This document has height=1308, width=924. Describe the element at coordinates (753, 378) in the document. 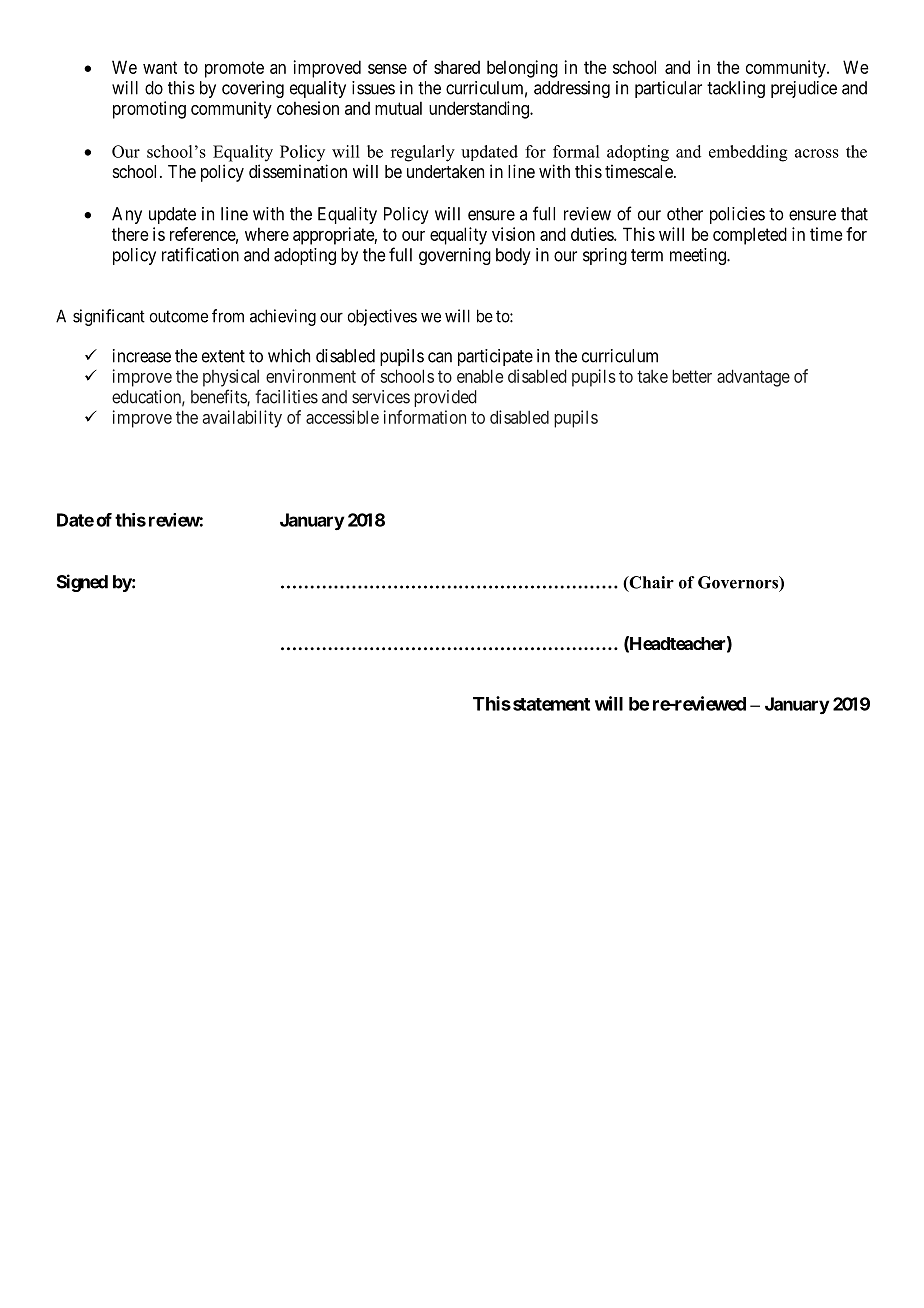

I see `advantage` at that location.
